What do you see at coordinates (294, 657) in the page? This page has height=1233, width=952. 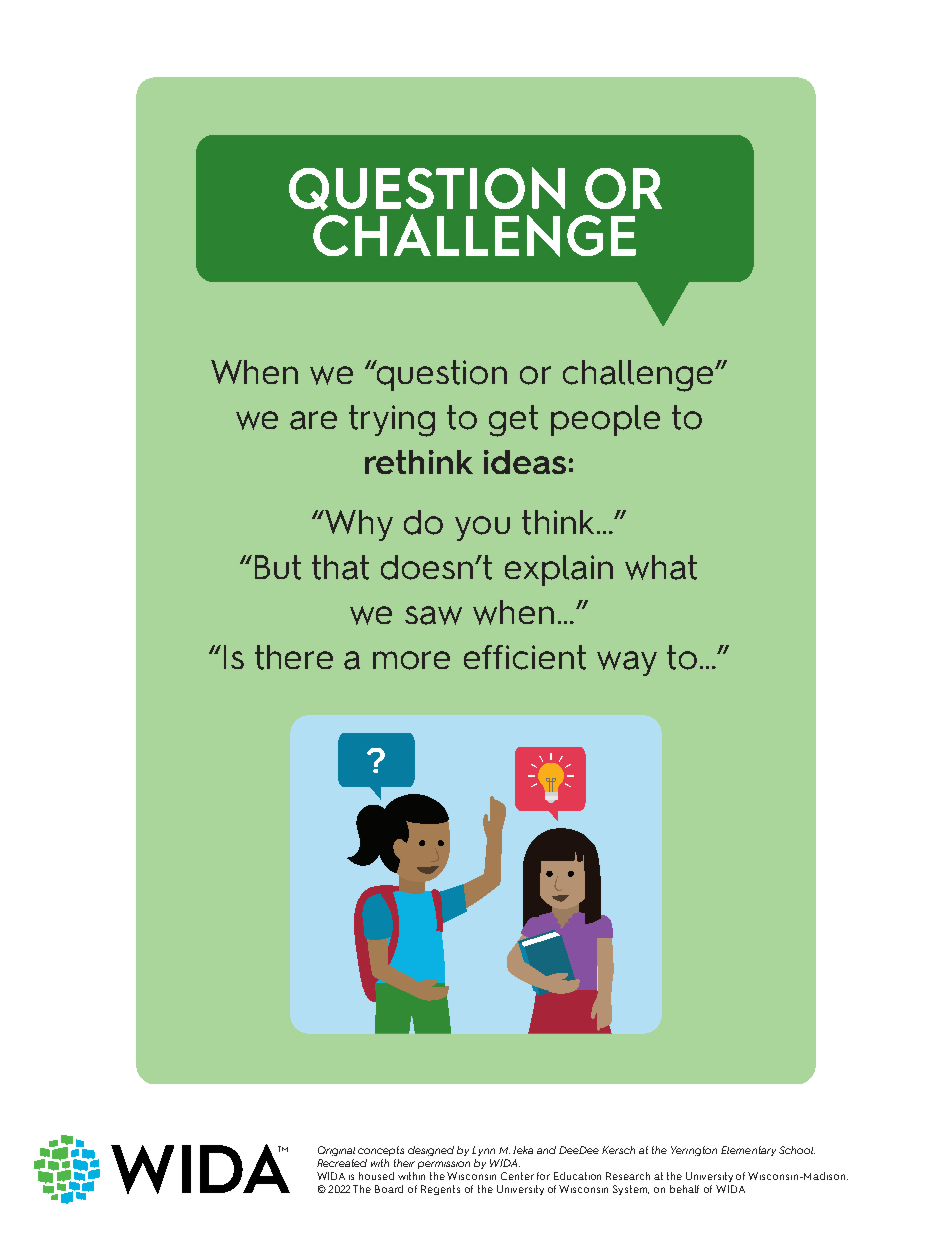 I see `there` at bounding box center [294, 657].
